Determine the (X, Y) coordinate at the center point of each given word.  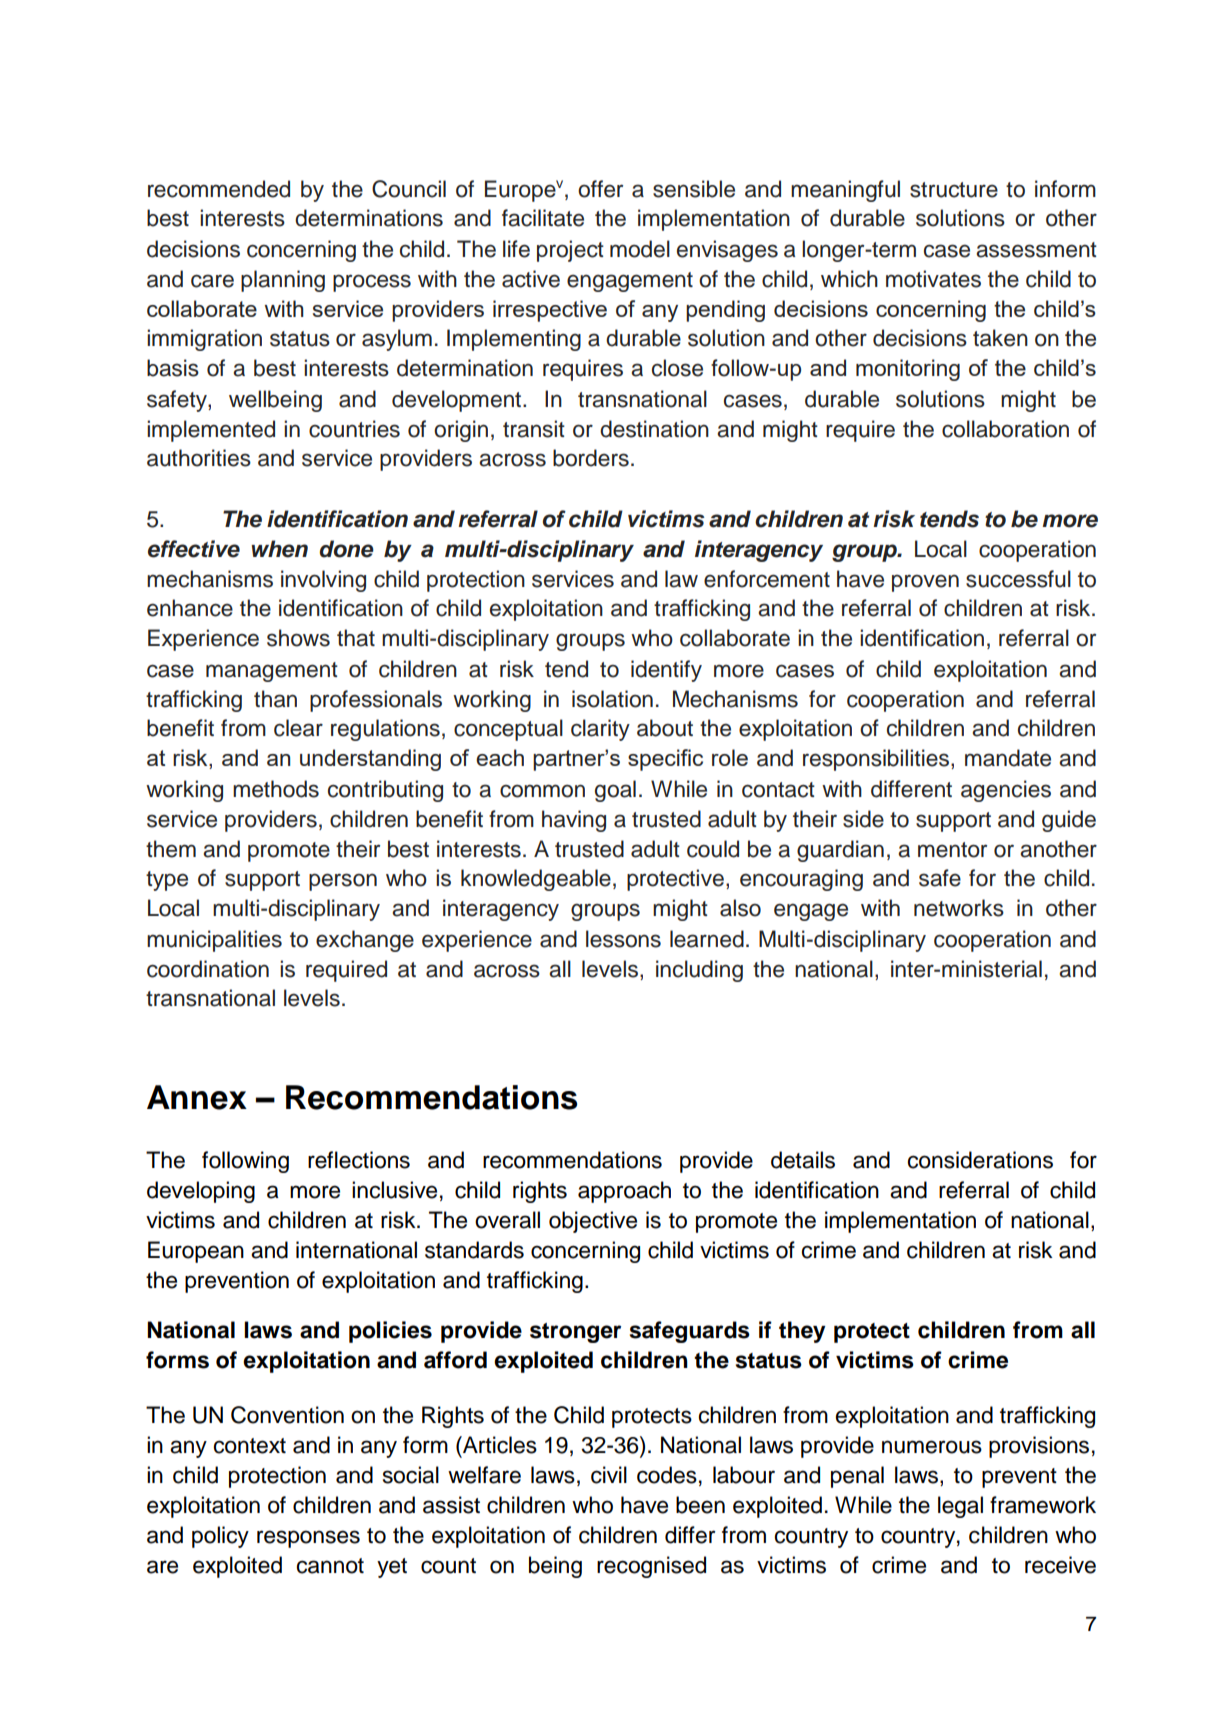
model (640, 249)
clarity (600, 730)
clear (298, 728)
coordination (208, 969)
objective (593, 1222)
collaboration (1005, 429)
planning (283, 281)
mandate (1008, 758)
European (196, 1252)
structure (954, 190)
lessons (623, 939)
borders (591, 458)
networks (959, 908)
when (279, 549)
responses (308, 1539)
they (802, 1332)
